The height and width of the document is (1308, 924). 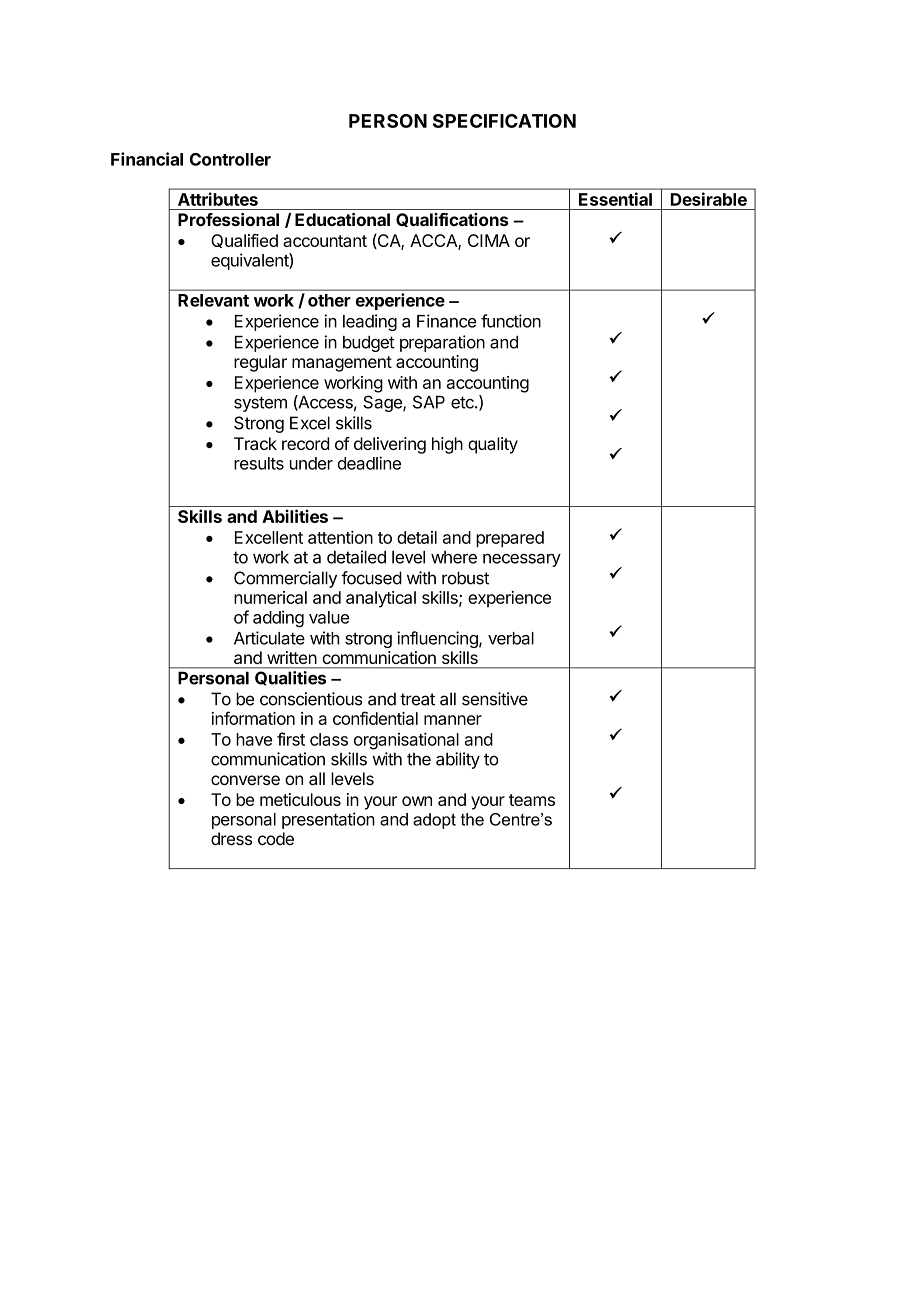 I want to click on Controller, so click(x=230, y=159).
